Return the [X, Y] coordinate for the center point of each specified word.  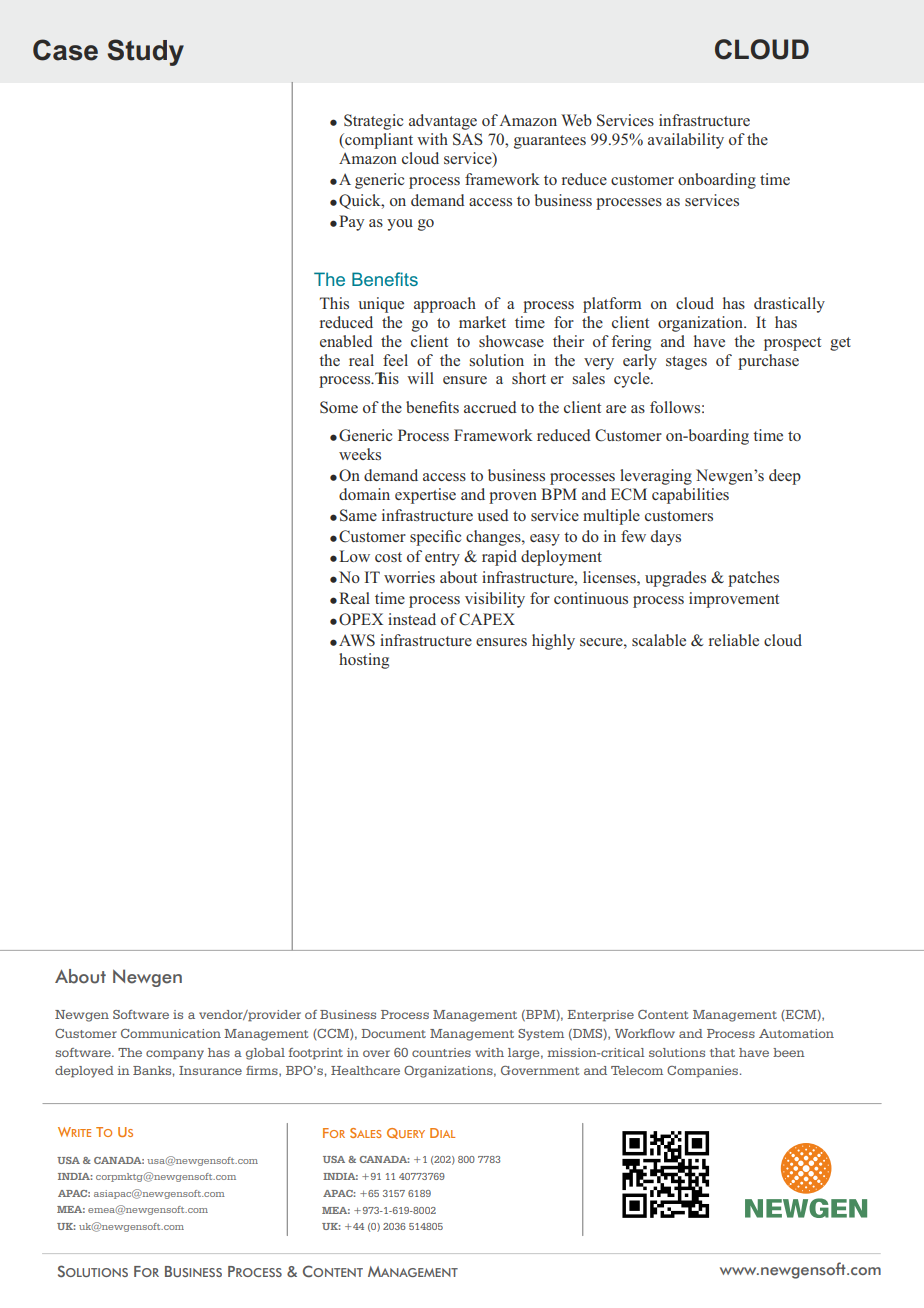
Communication [171, 1033]
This [334, 303]
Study [145, 52]
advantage [443, 122]
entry [442, 559]
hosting [364, 661]
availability [686, 141]
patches [753, 579]
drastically [789, 305]
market [482, 322]
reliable [734, 640]
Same [358, 515]
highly [553, 642]
